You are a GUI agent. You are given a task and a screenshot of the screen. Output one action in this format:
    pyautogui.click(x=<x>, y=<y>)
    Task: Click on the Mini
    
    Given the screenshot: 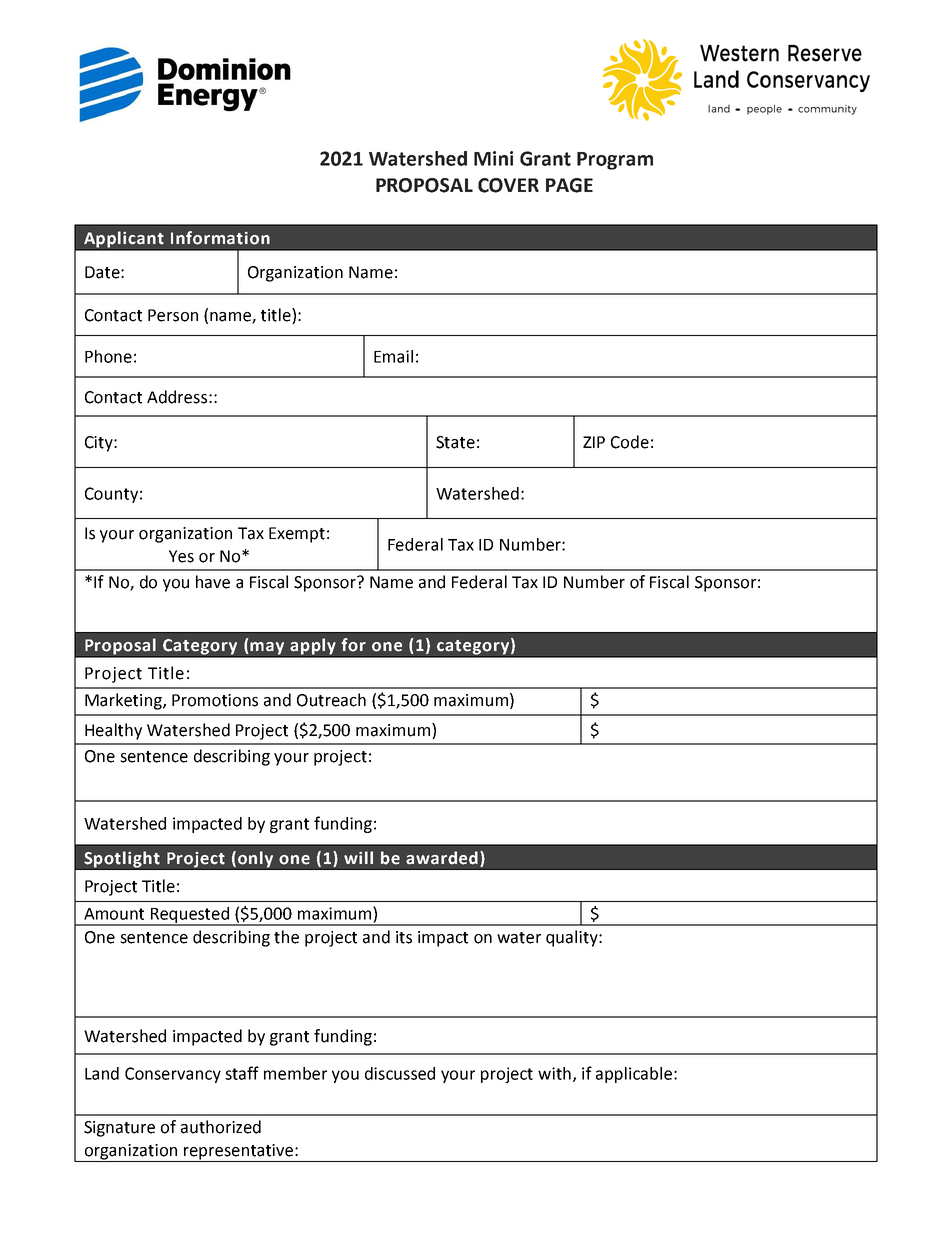 What is the action you would take?
    pyautogui.click(x=493, y=158)
